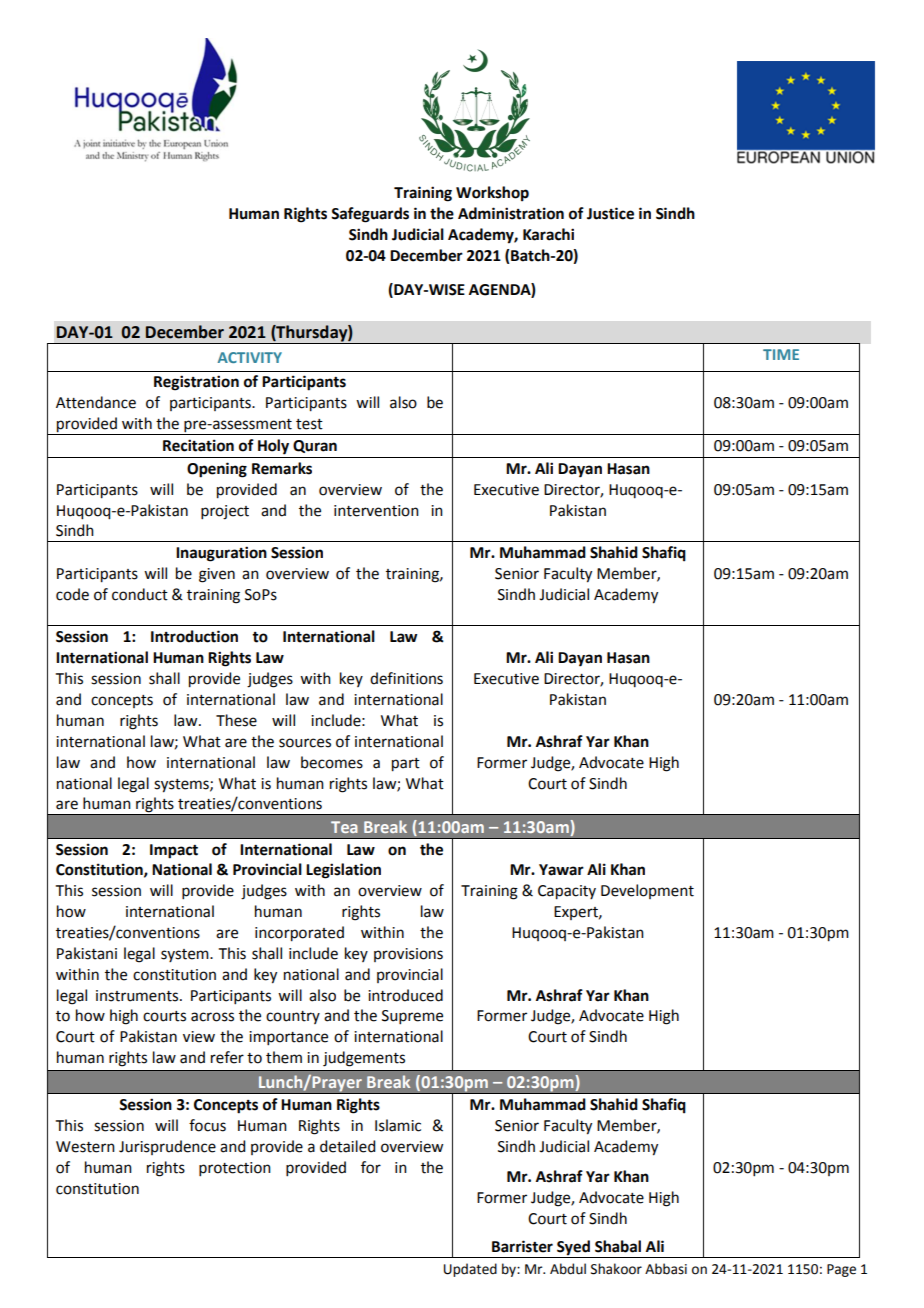 This document has height=1308, width=924. What do you see at coordinates (781, 354) in the document?
I see `TIME` at bounding box center [781, 354].
